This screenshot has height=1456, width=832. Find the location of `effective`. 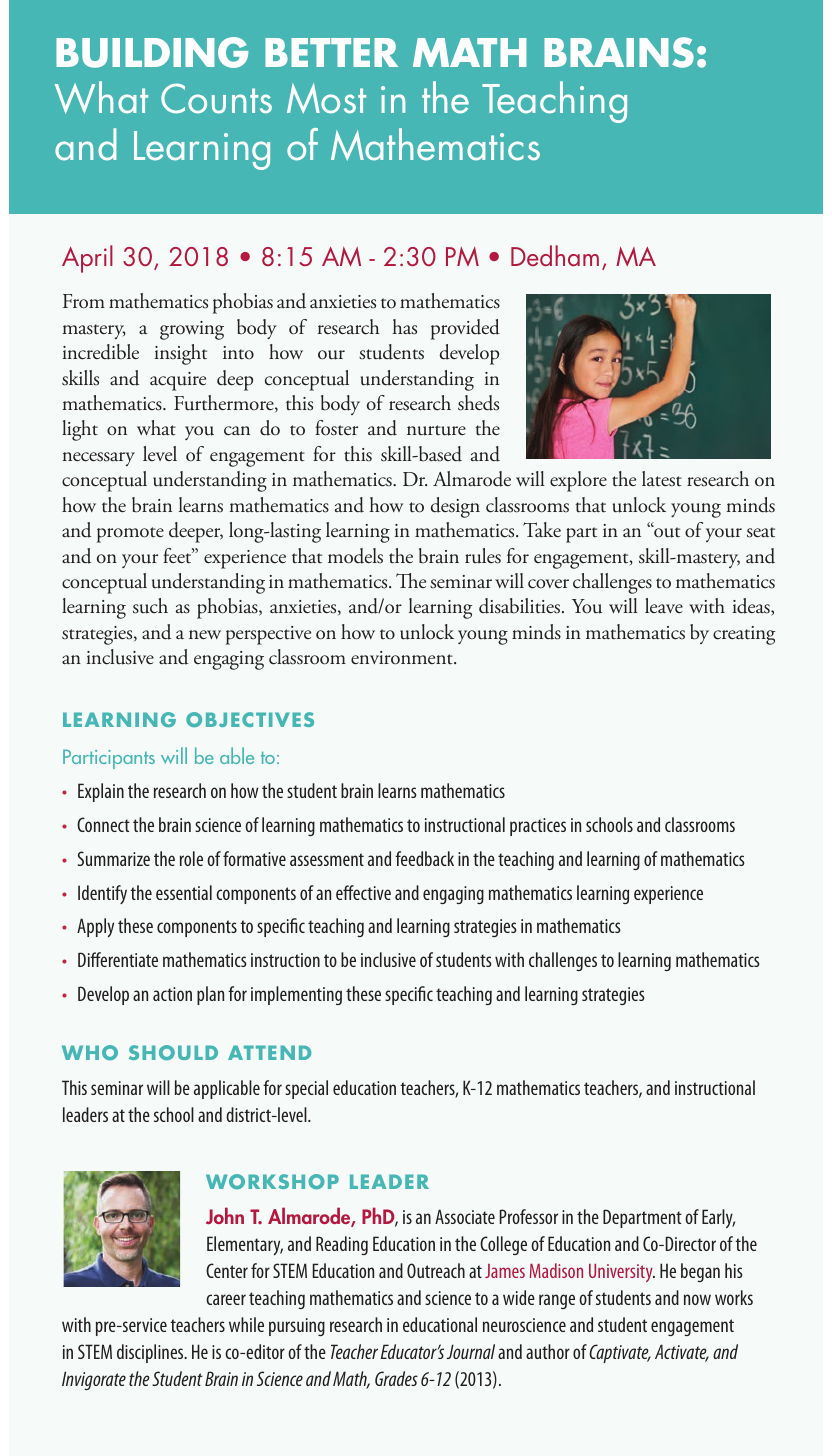

effective is located at coordinates (363, 892).
